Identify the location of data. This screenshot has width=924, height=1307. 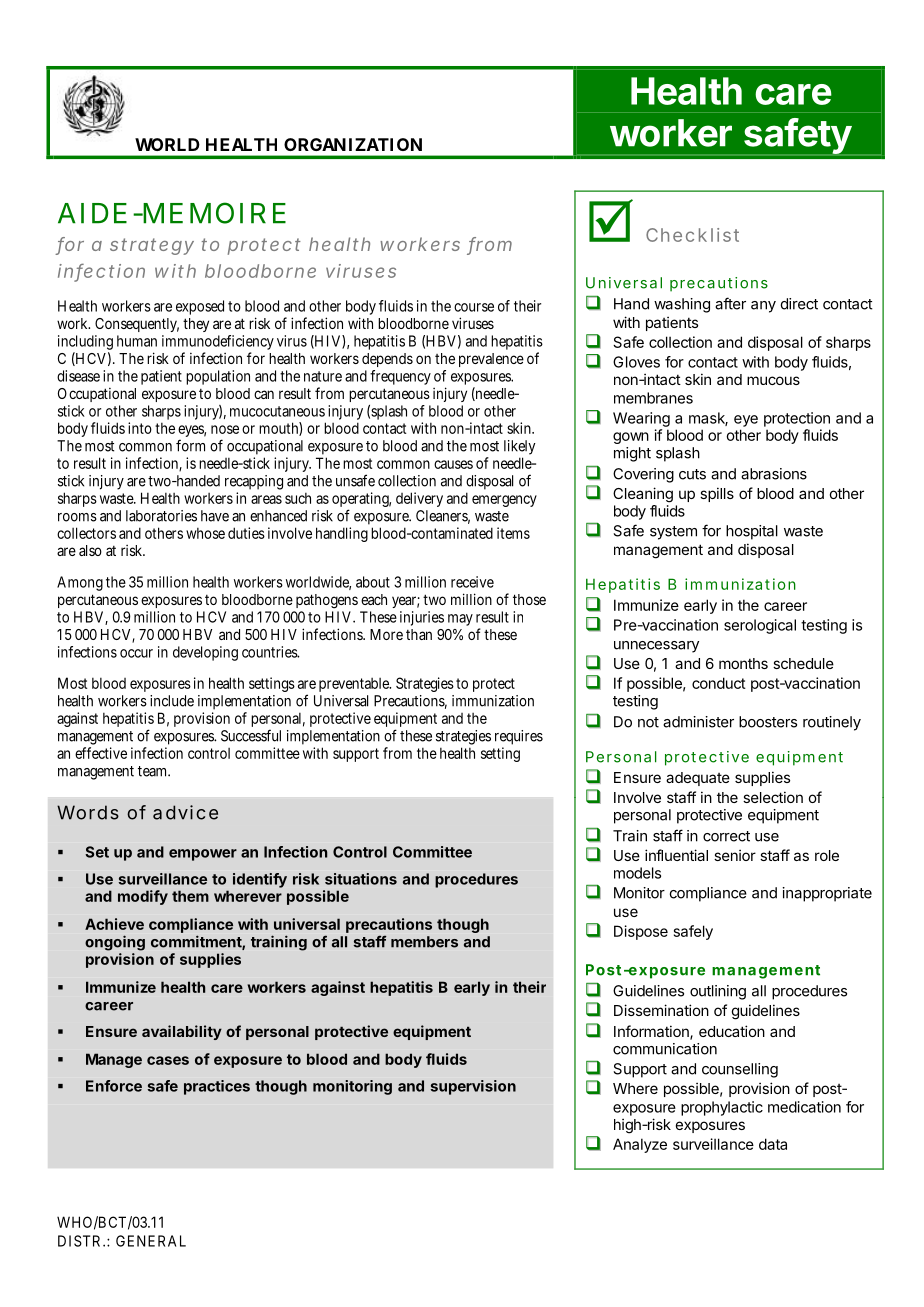
(773, 1144).
